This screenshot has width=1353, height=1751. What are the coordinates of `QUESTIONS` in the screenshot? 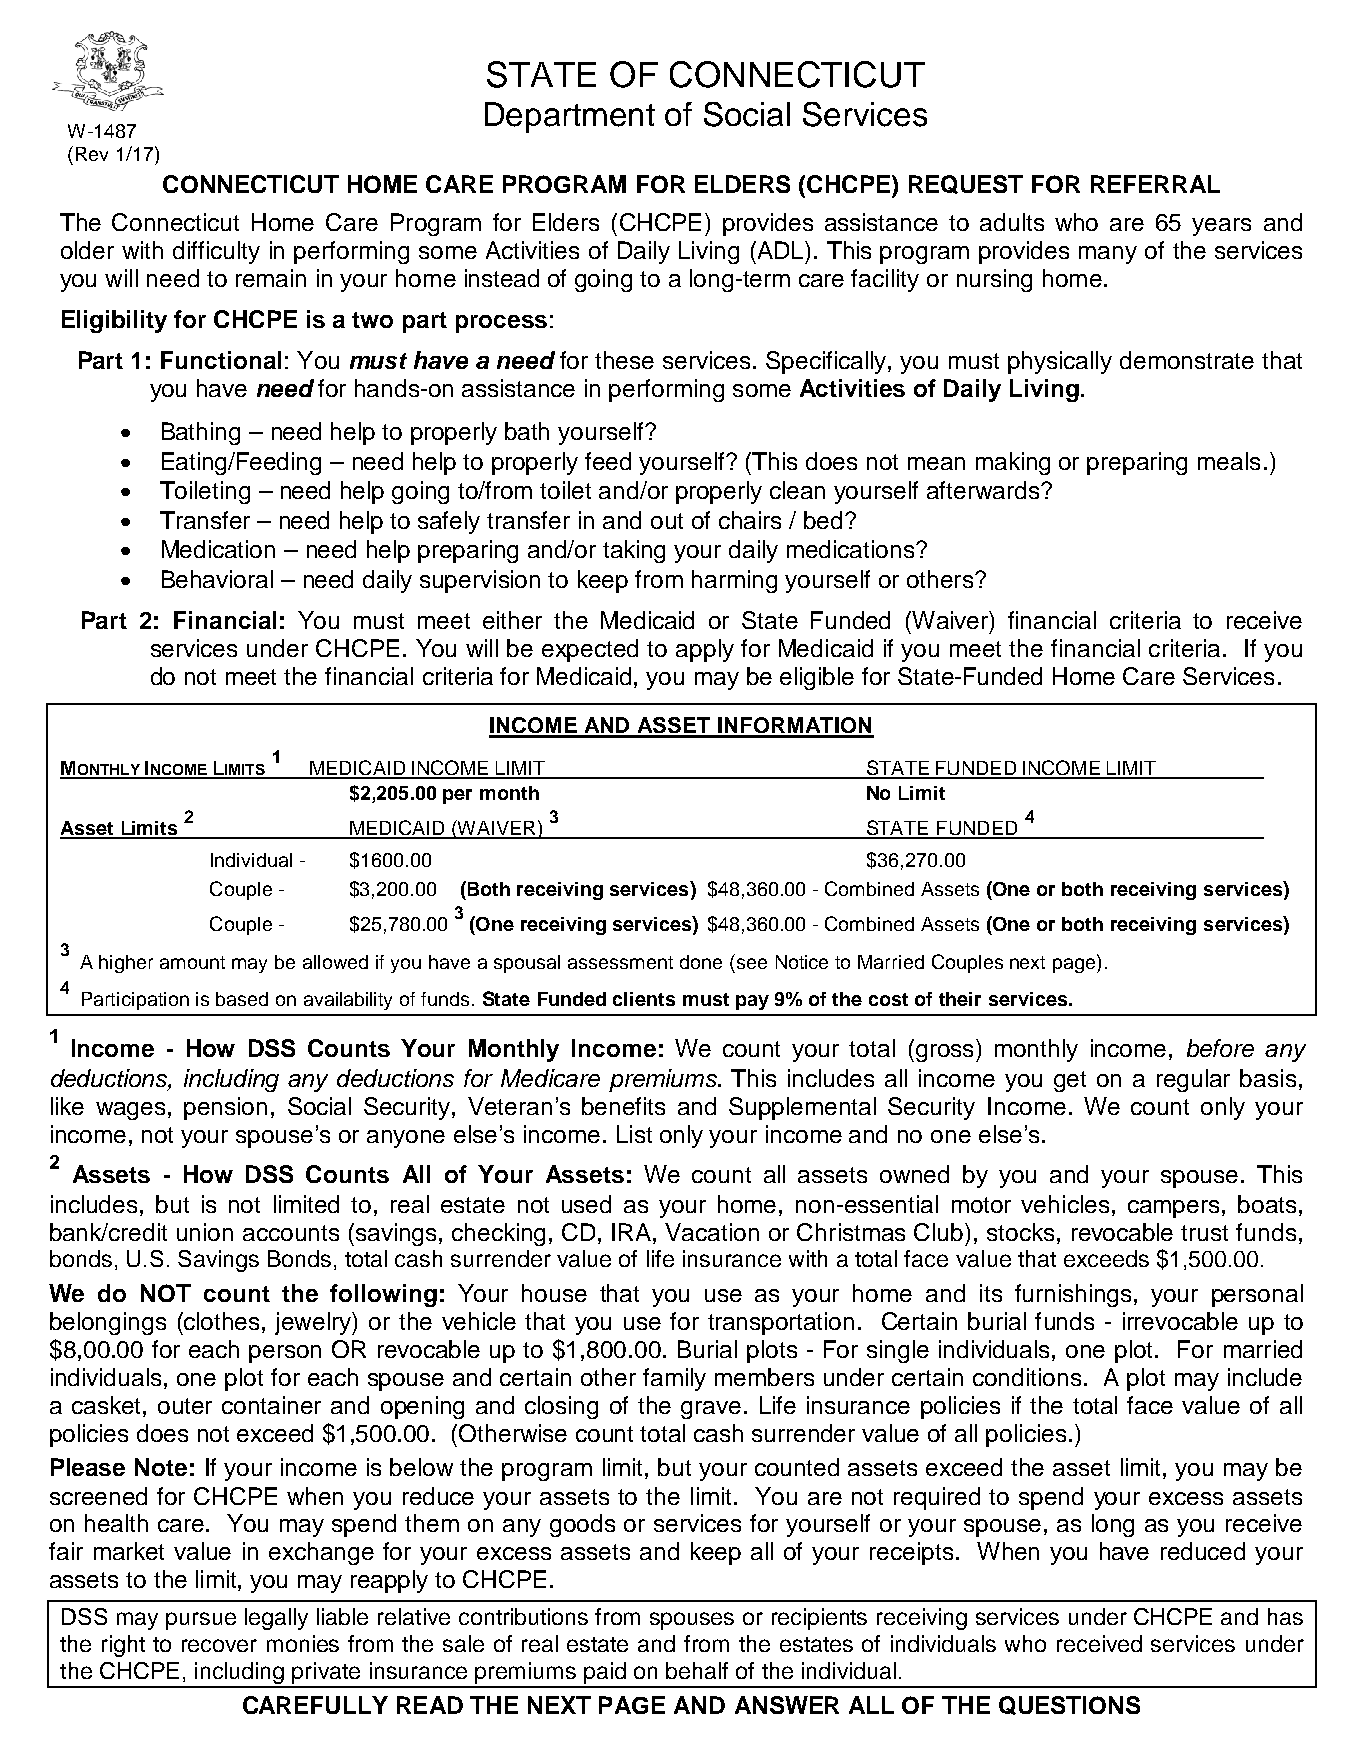 It's located at (1069, 1705).
